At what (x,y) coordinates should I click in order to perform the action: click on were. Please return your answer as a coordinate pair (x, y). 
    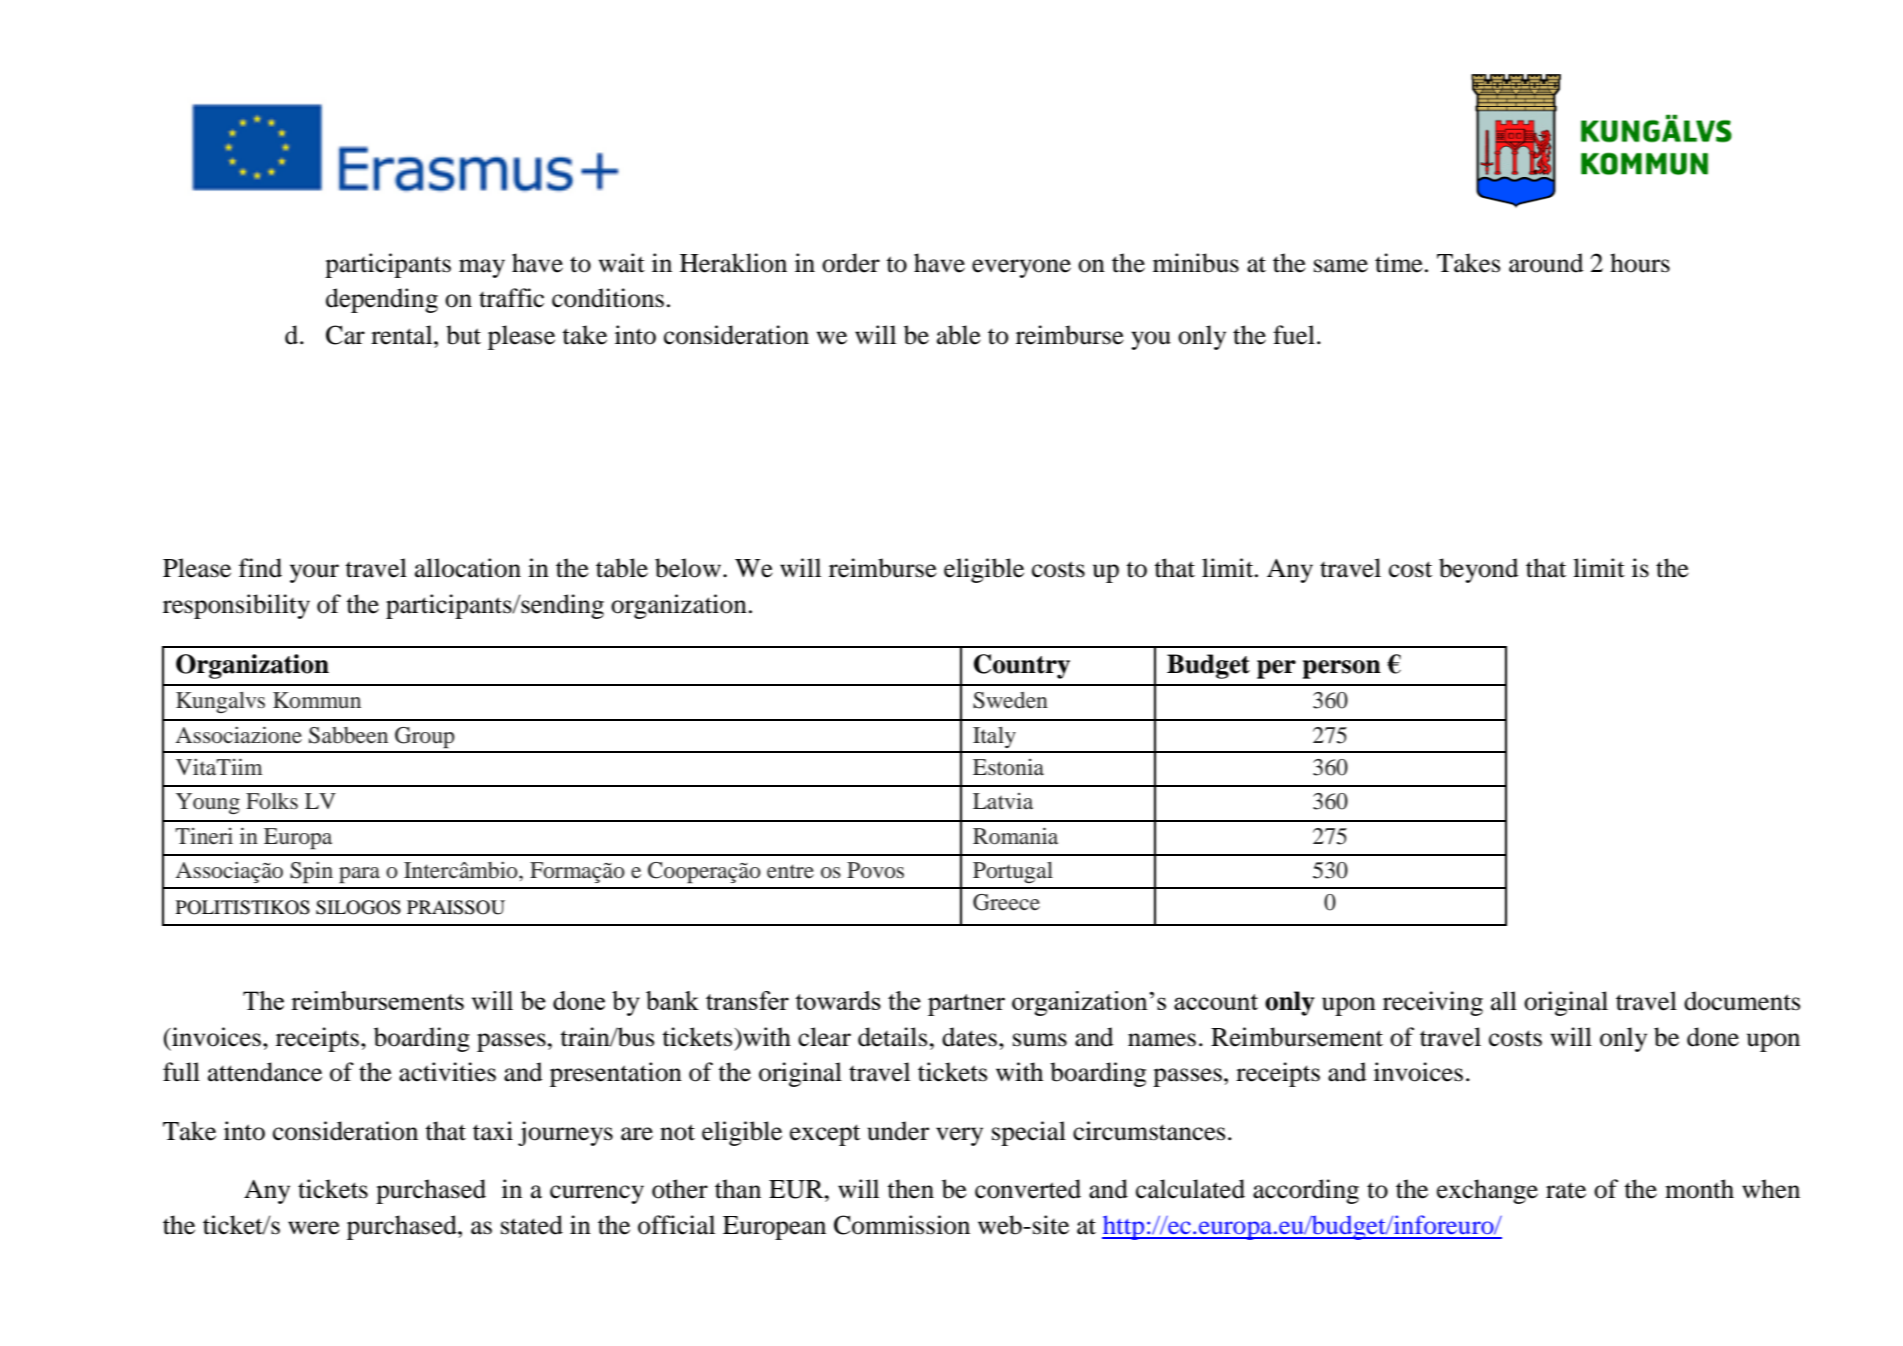
    Looking at the image, I should click on (314, 1228).
